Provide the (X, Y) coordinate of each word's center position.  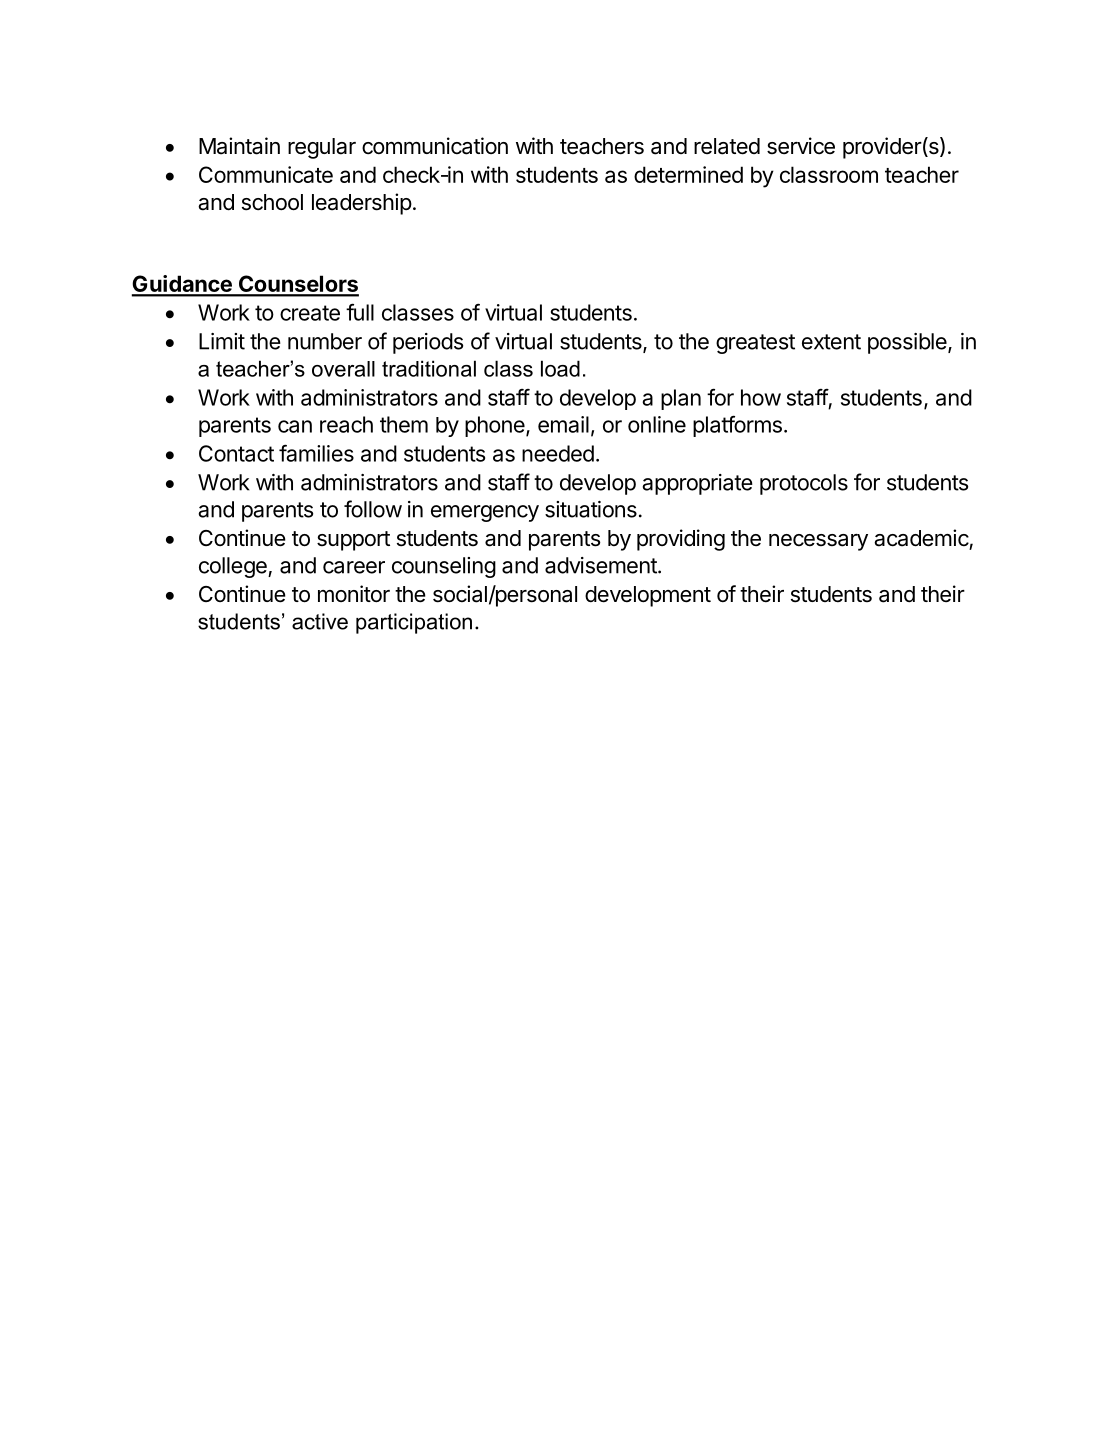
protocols (804, 484)
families (316, 453)
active (320, 621)
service (801, 146)
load (560, 368)
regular (322, 148)
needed (558, 453)
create (310, 313)
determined (688, 174)
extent (831, 342)
